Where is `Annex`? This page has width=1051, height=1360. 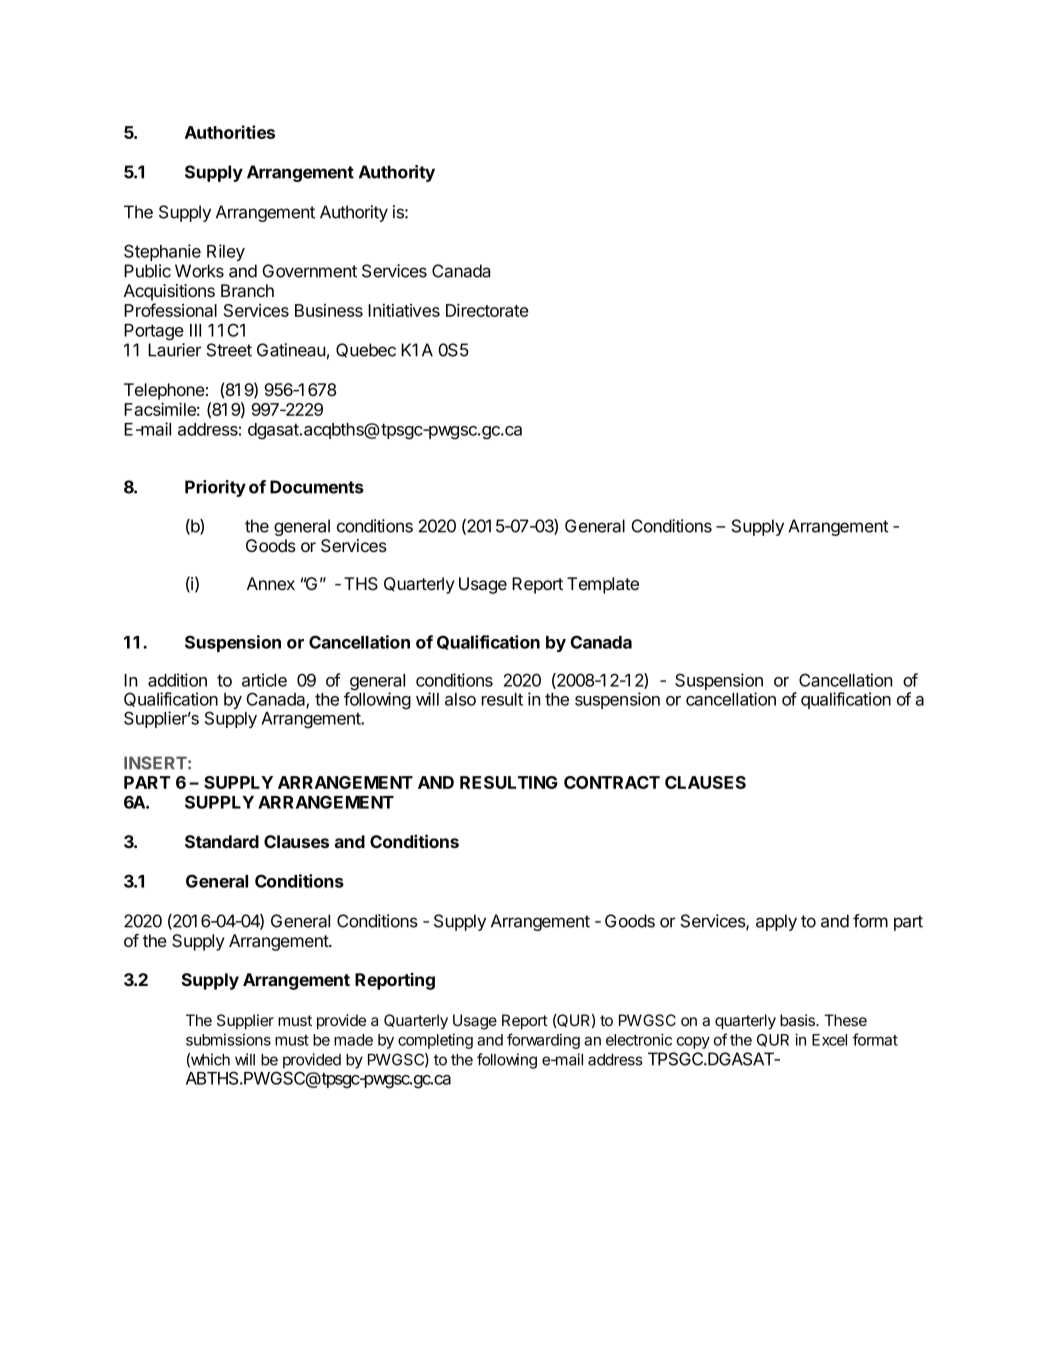 Annex is located at coordinates (271, 583).
